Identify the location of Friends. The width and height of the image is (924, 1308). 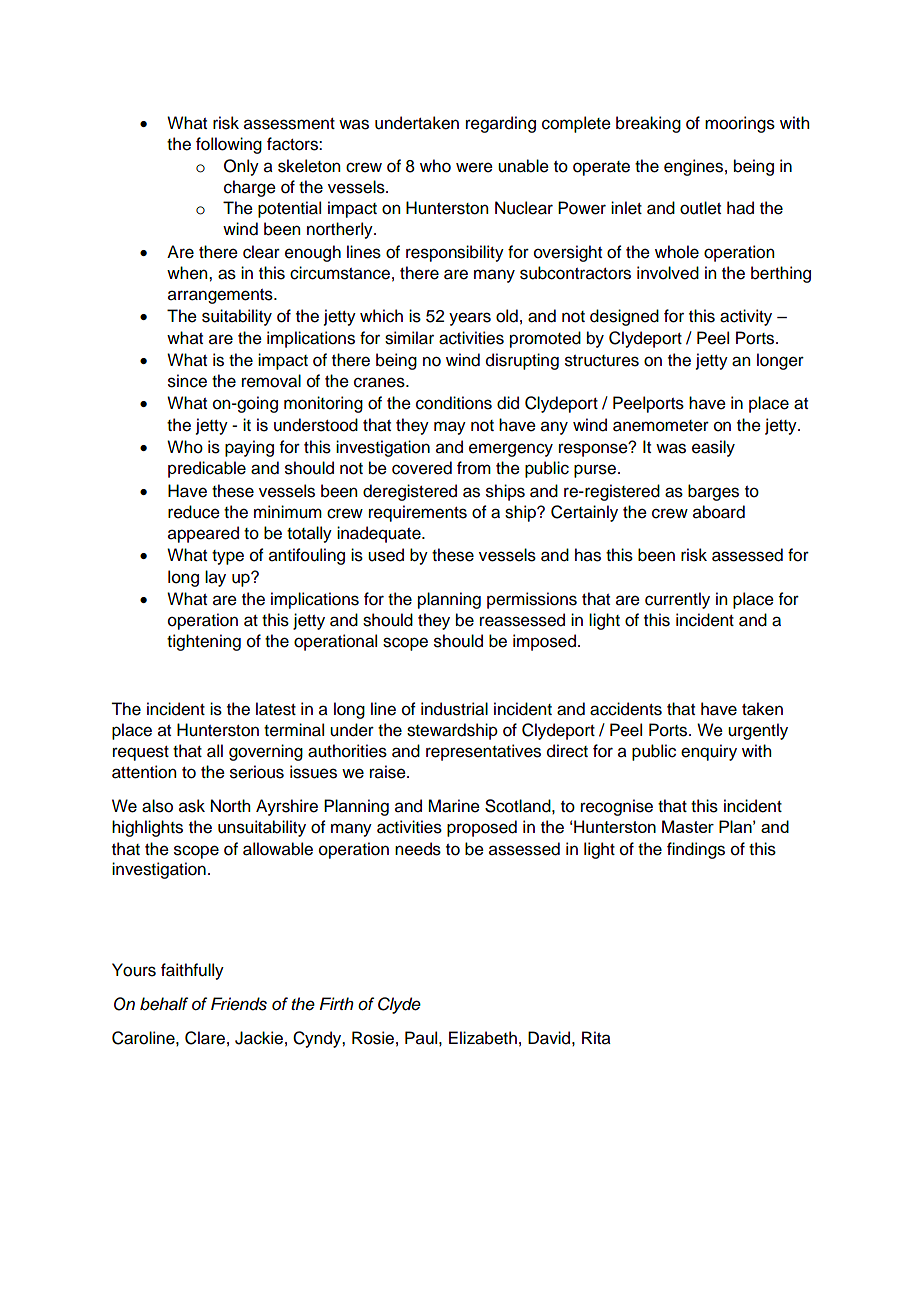
(239, 1004).
